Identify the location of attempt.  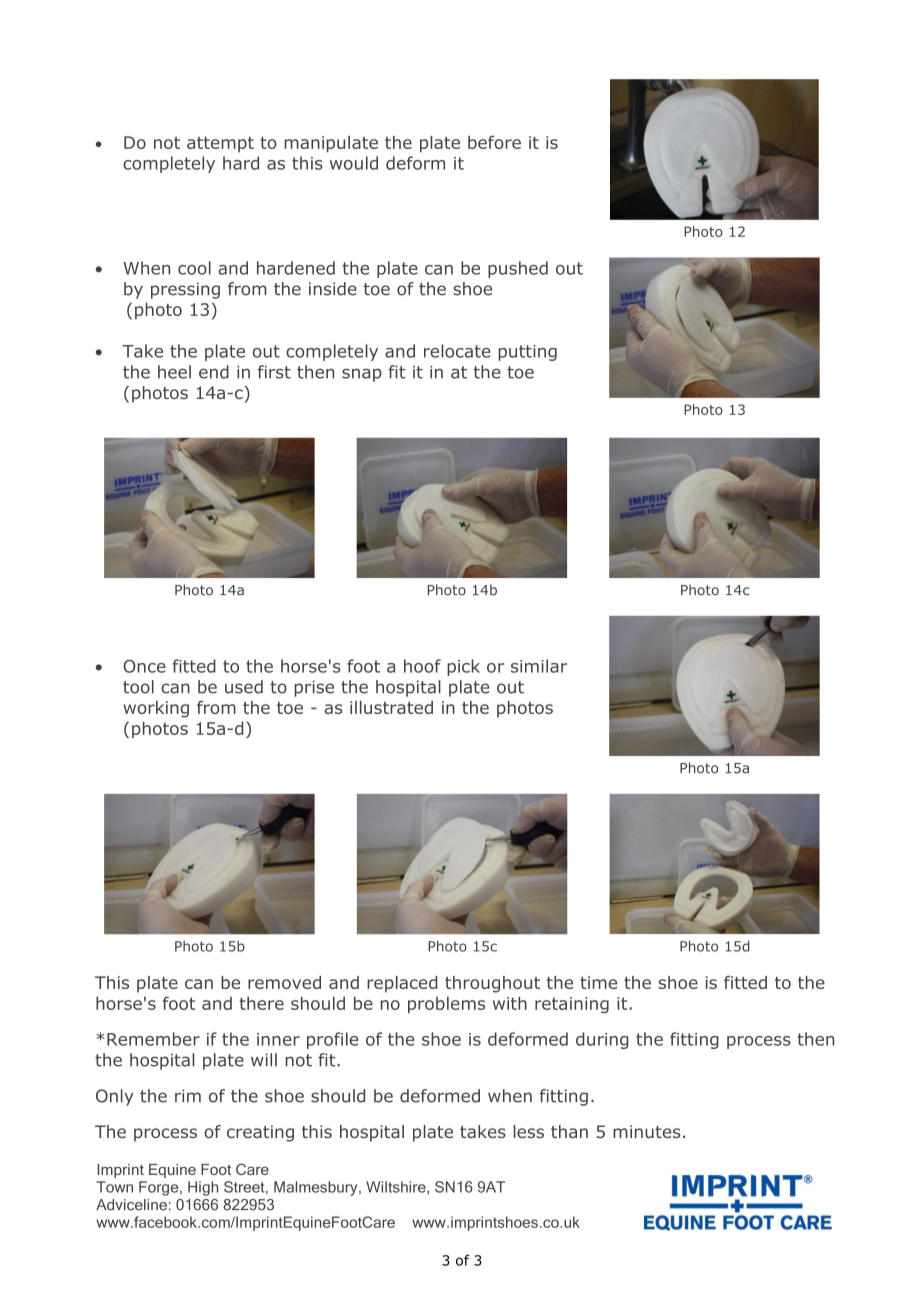
(220, 144).
